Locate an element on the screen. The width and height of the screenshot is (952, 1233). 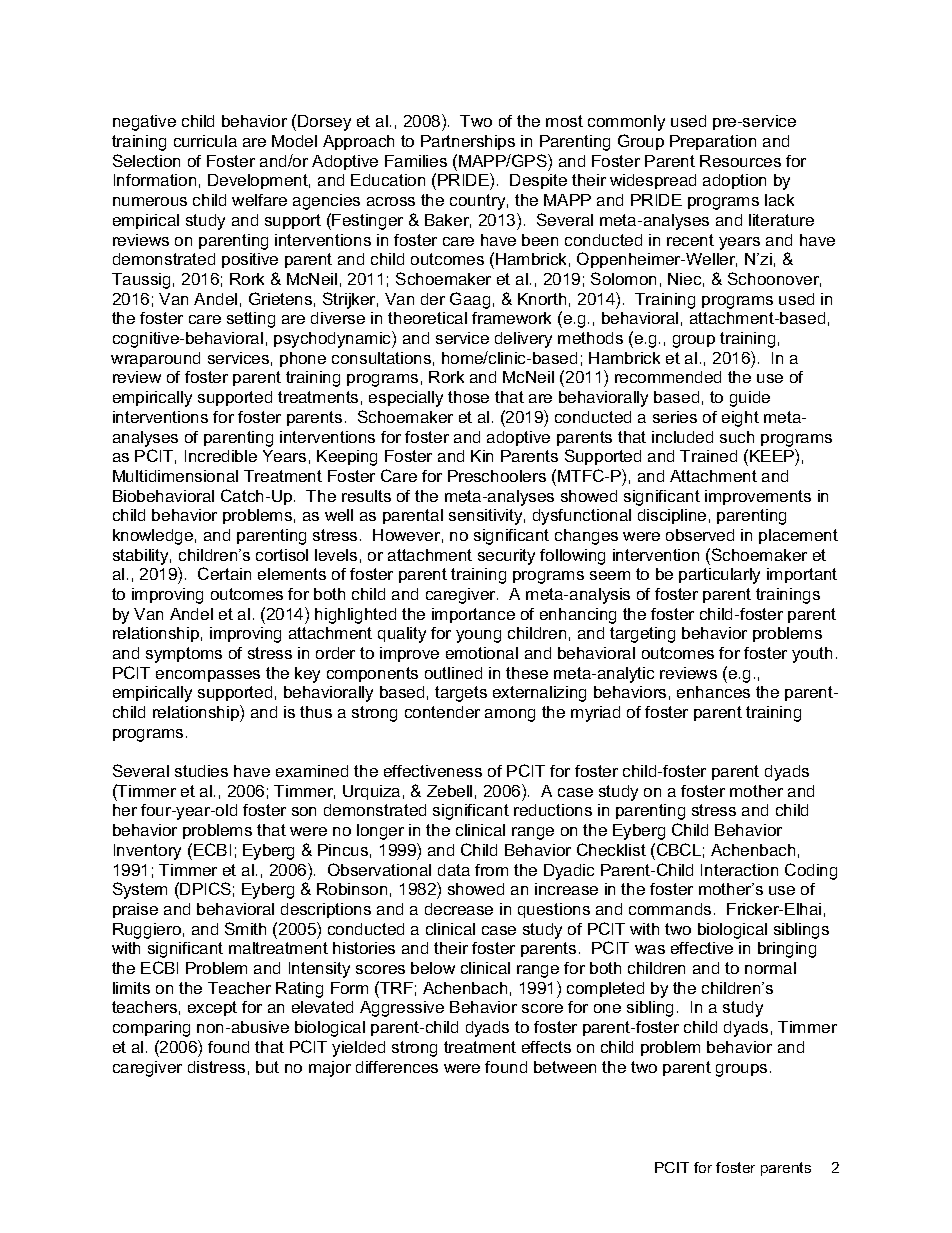
curricula is located at coordinates (205, 141).
